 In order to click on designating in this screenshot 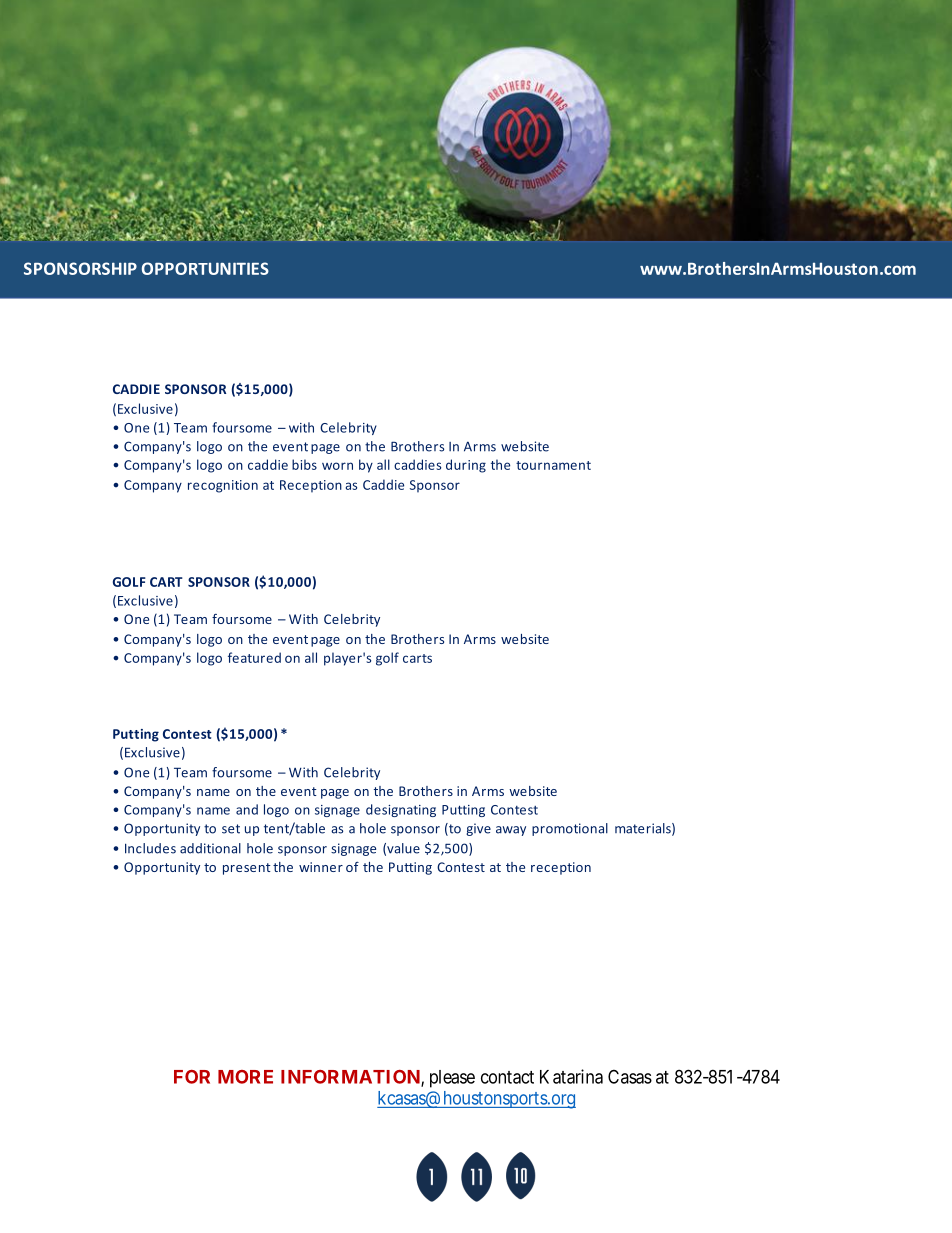, I will do `click(401, 810)`.
